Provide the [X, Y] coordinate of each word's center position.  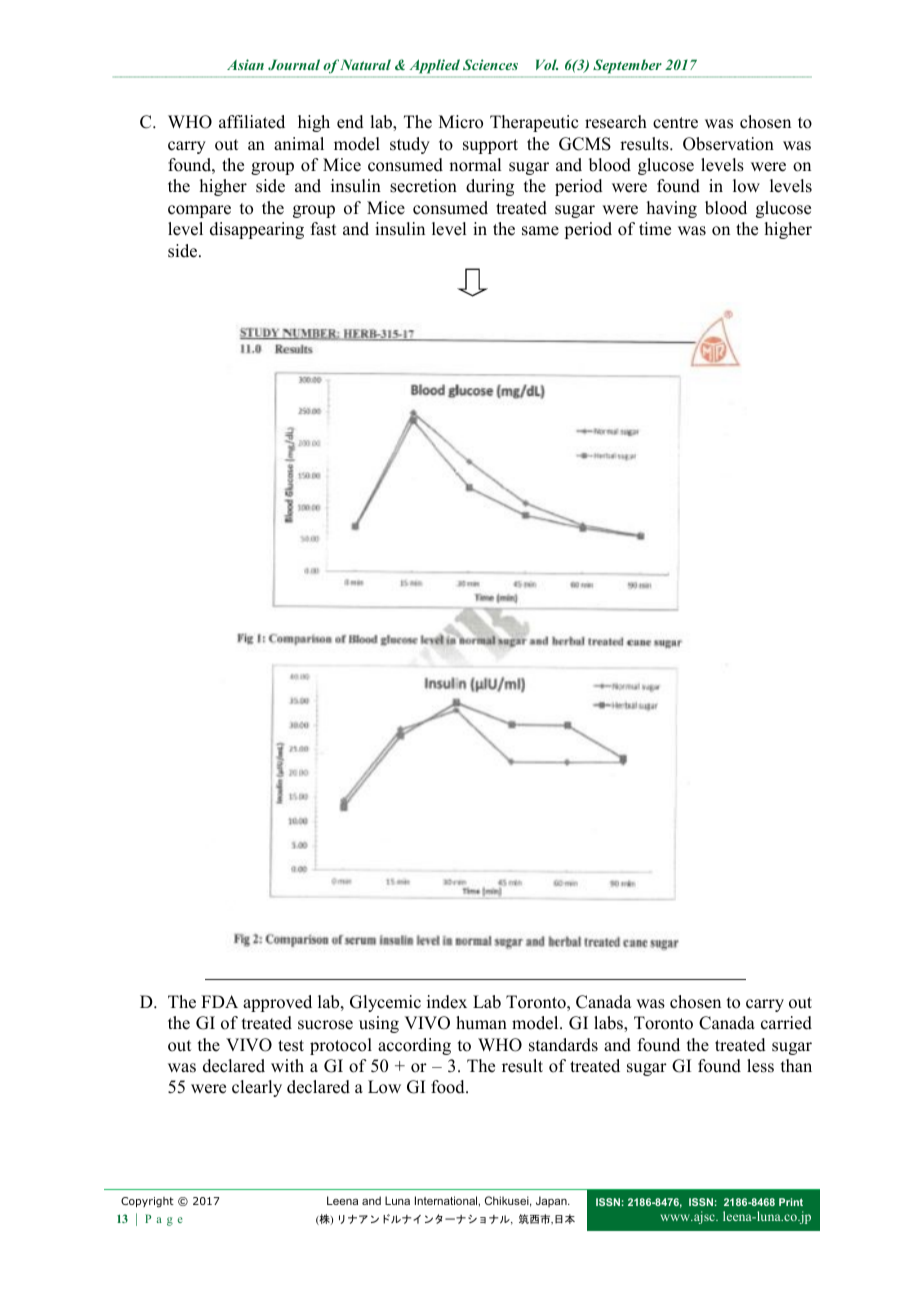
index [447, 1002]
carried [786, 1023]
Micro [461, 122]
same [540, 231]
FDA [219, 1001]
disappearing [257, 230]
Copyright [147, 1202]
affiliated [252, 122]
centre [675, 123]
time [655, 229]
